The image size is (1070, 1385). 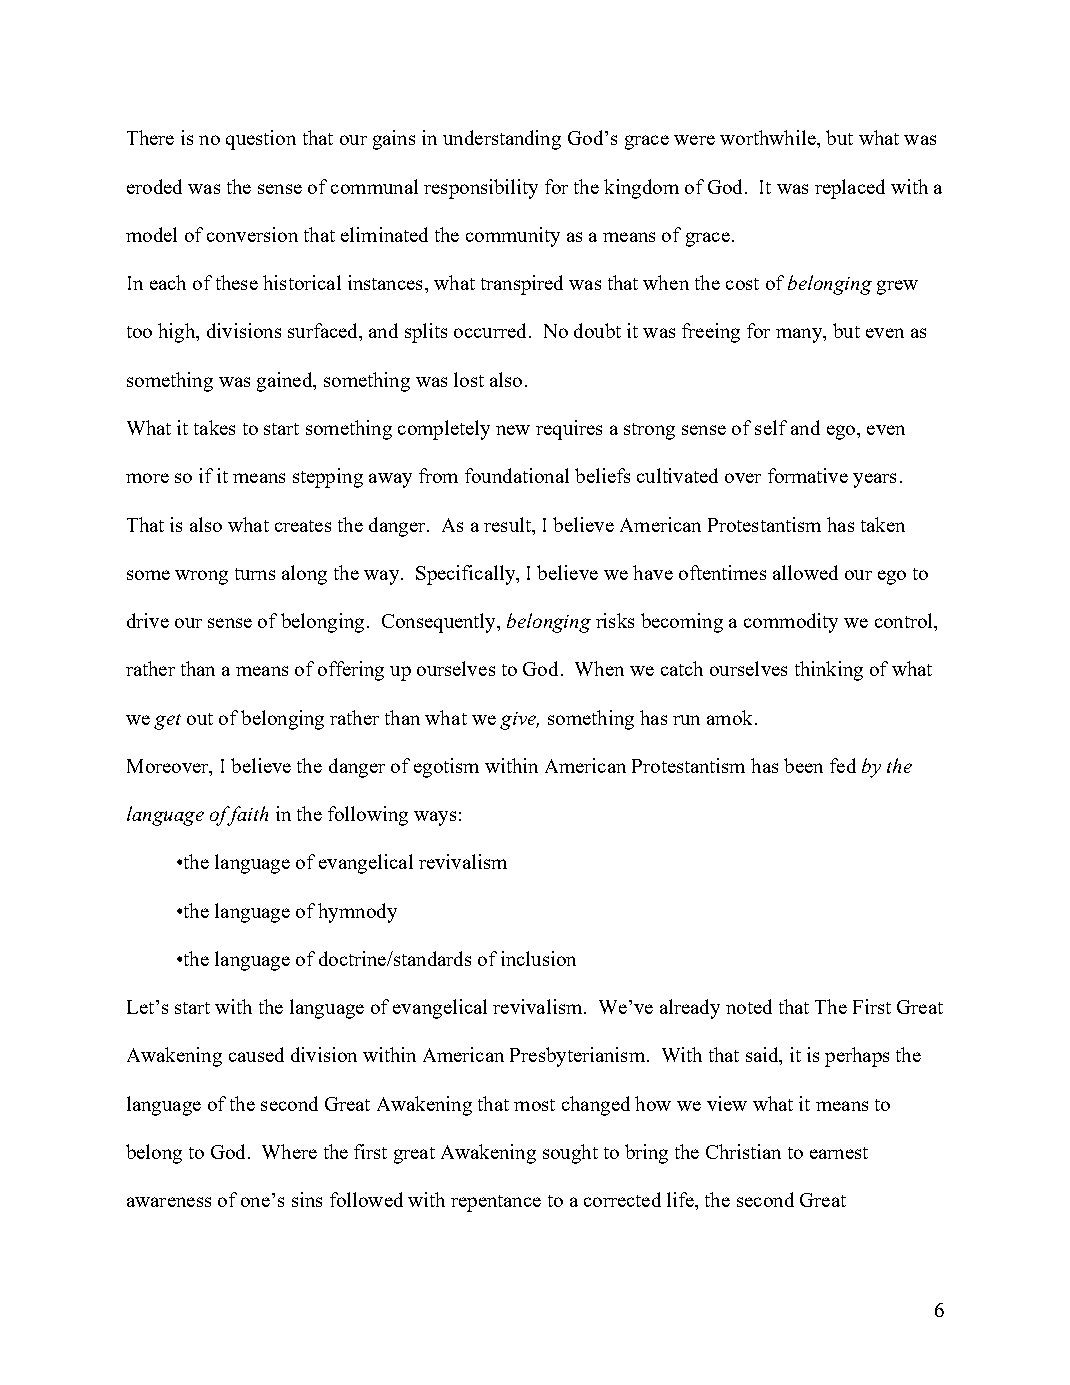 What do you see at coordinates (261, 140) in the page?
I see `question` at bounding box center [261, 140].
